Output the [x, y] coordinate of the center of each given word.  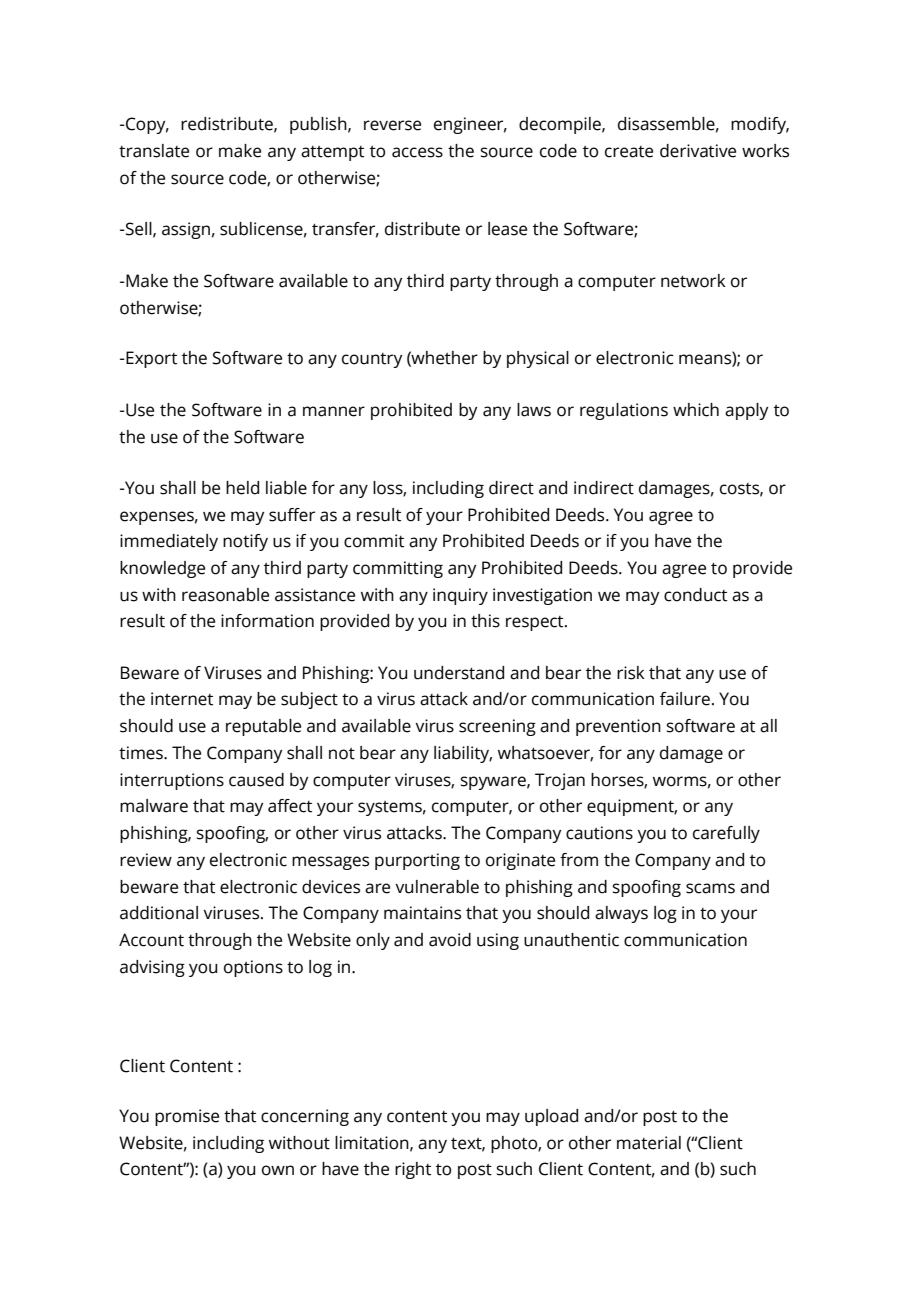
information [267, 621]
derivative [698, 151]
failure [685, 699]
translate [154, 151]
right [413, 1170]
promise [187, 1117]
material [649, 1143]
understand [459, 673]
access [417, 152]
